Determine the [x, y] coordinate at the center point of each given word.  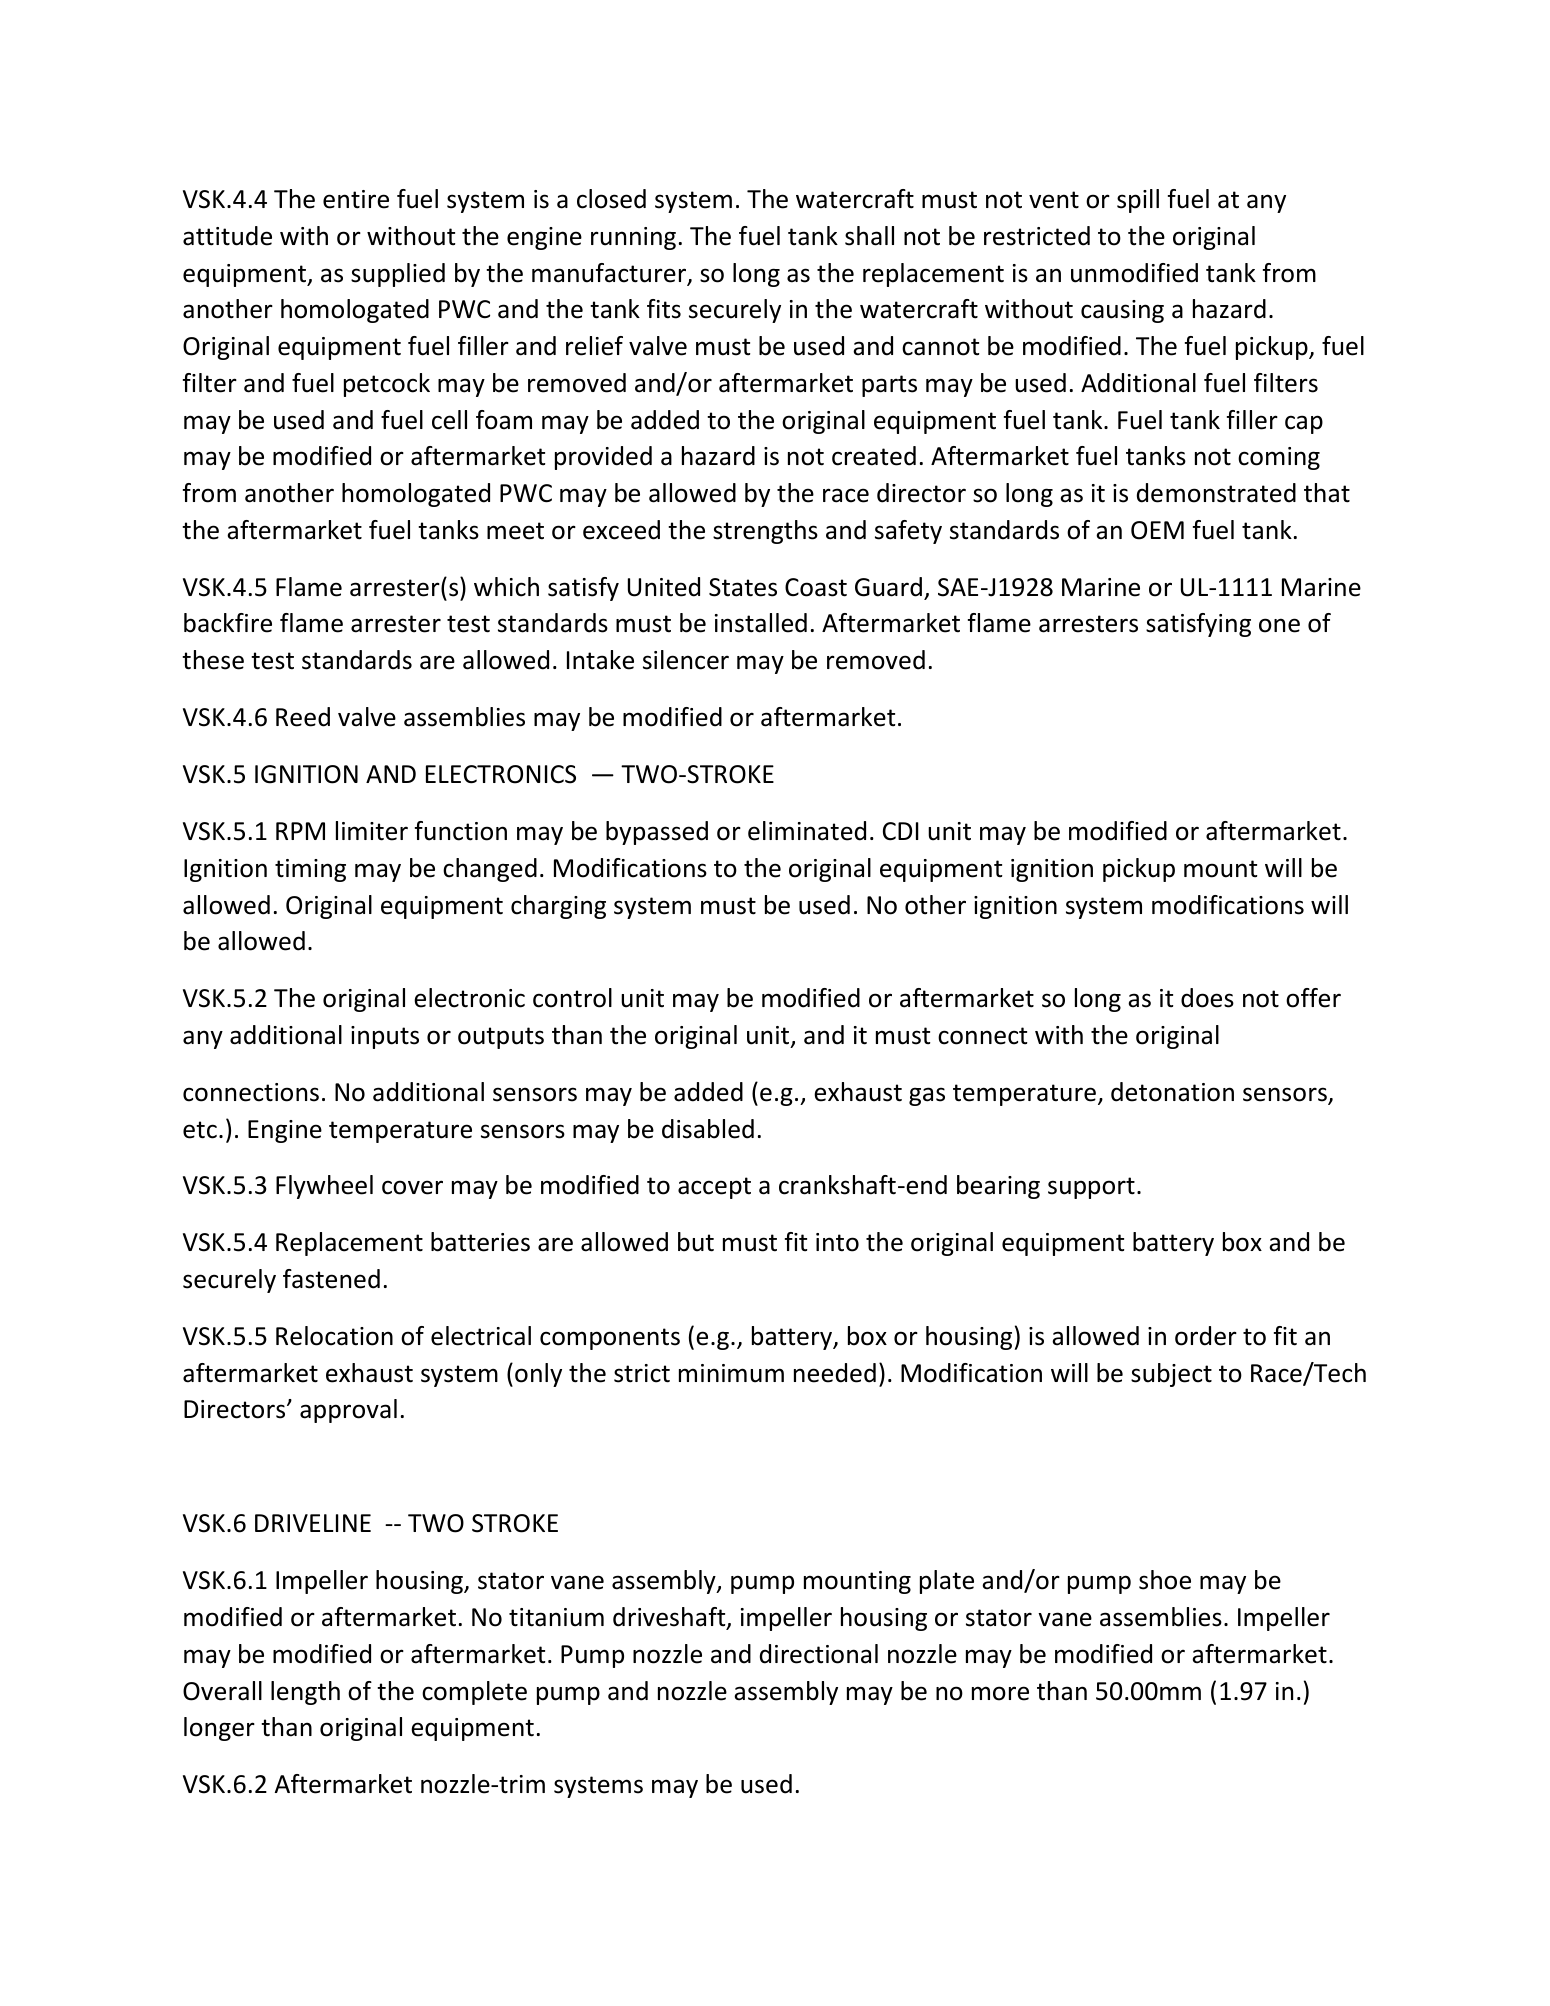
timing [310, 870]
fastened [331, 1279]
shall [869, 236]
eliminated [807, 831]
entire [356, 199]
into [837, 1242]
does [1207, 998]
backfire [228, 623]
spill [1138, 201]
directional [819, 1654]
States [743, 587]
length [305, 1693]
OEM [1157, 530]
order [1206, 1336]
